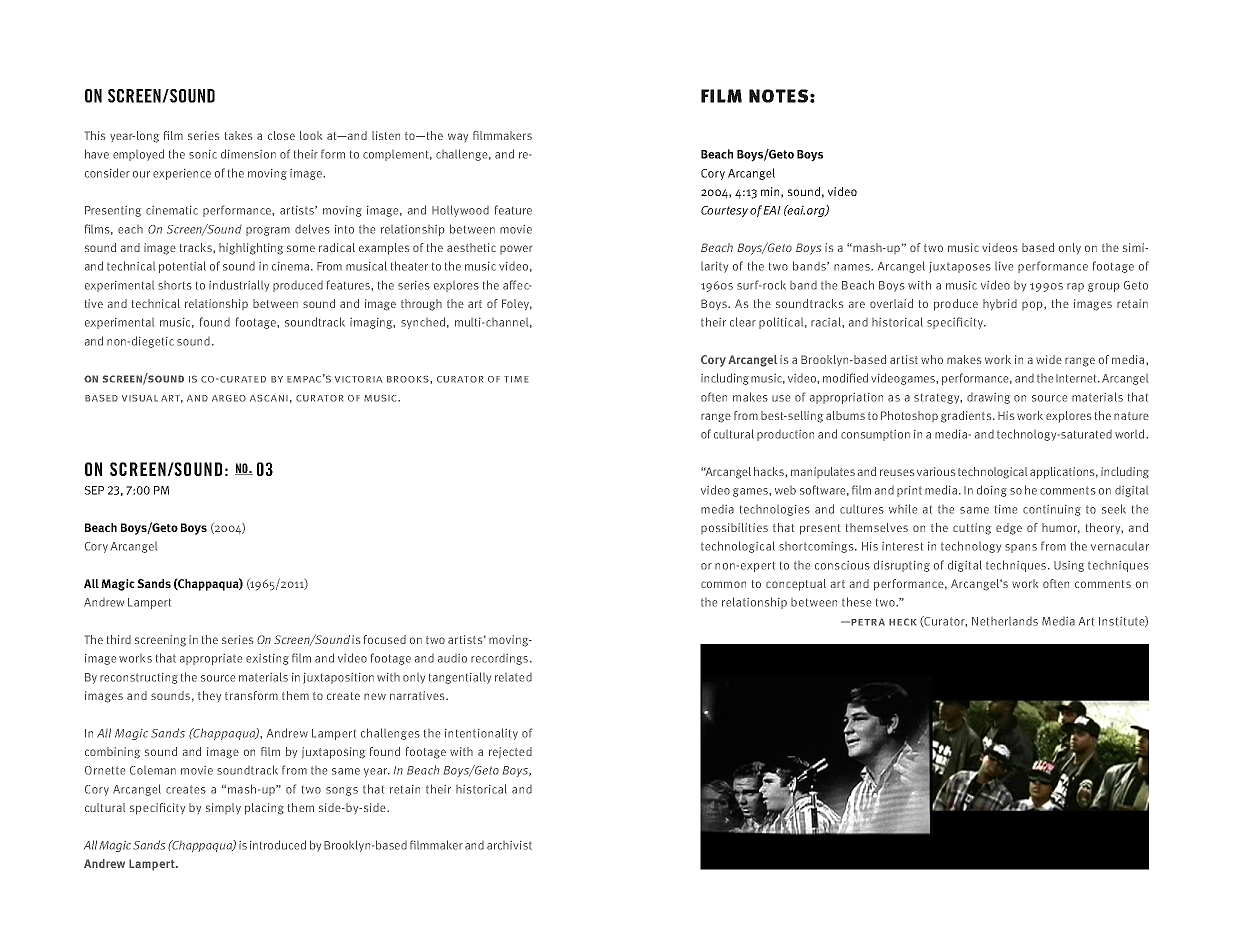 The image size is (1233, 952). Describe the element at coordinates (211, 659) in the document. I see `appropriate` at that location.
